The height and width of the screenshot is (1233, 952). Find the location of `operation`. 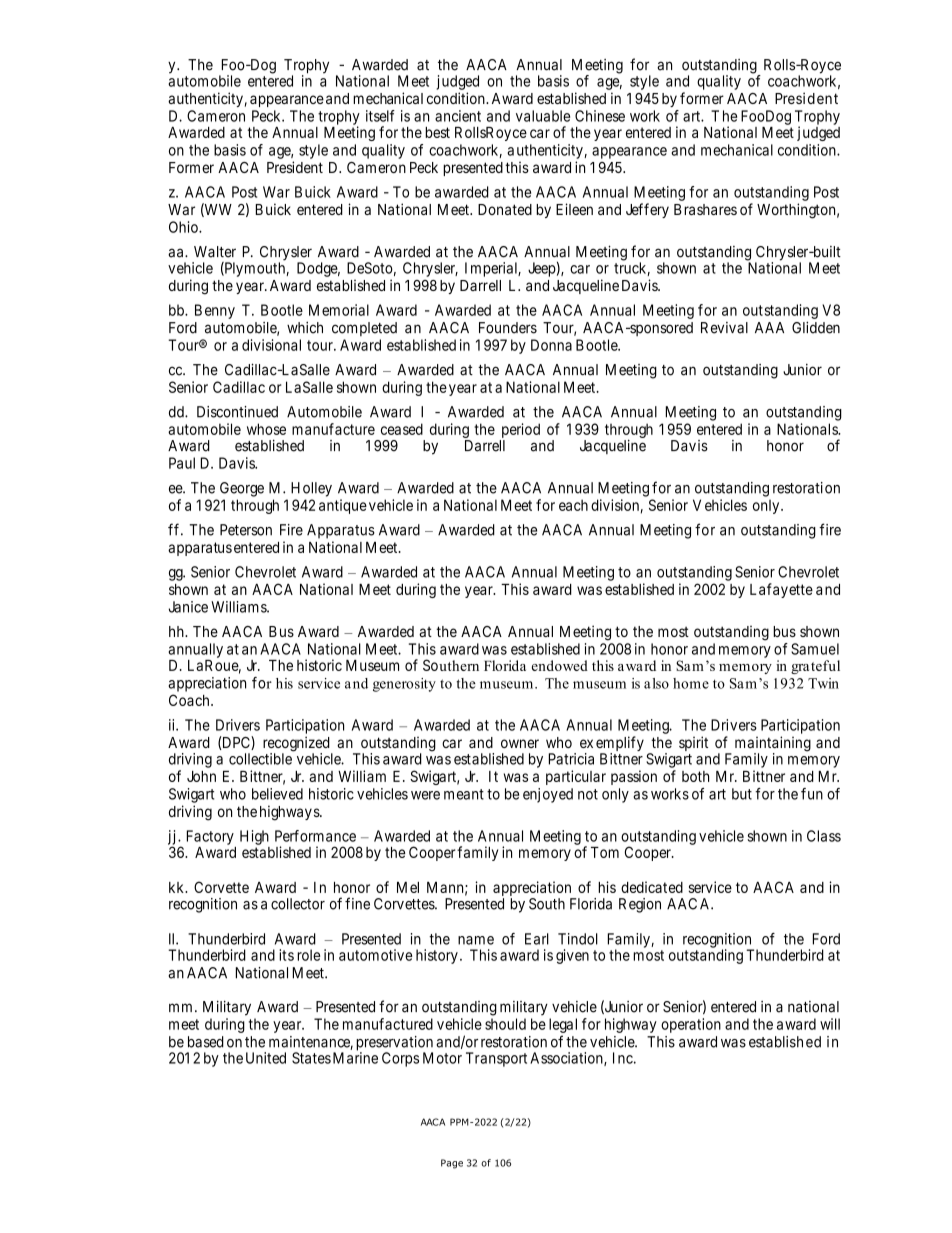

operation is located at coordinates (691, 1025).
